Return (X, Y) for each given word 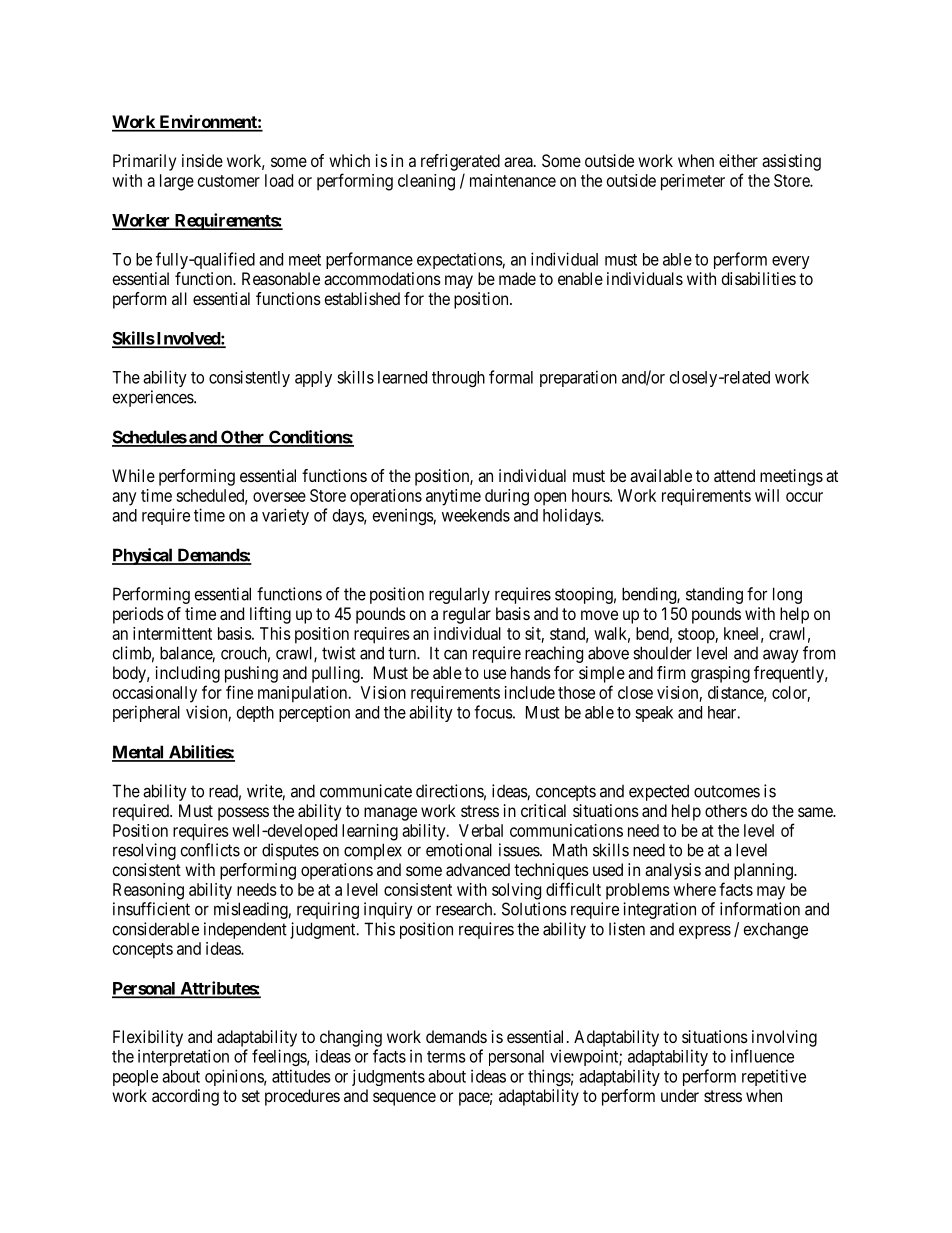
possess (243, 814)
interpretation (183, 1057)
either (738, 160)
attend (734, 475)
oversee (279, 497)
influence (762, 1056)
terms (446, 1057)
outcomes (727, 791)
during (507, 497)
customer (229, 181)
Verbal (481, 830)
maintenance (513, 180)
